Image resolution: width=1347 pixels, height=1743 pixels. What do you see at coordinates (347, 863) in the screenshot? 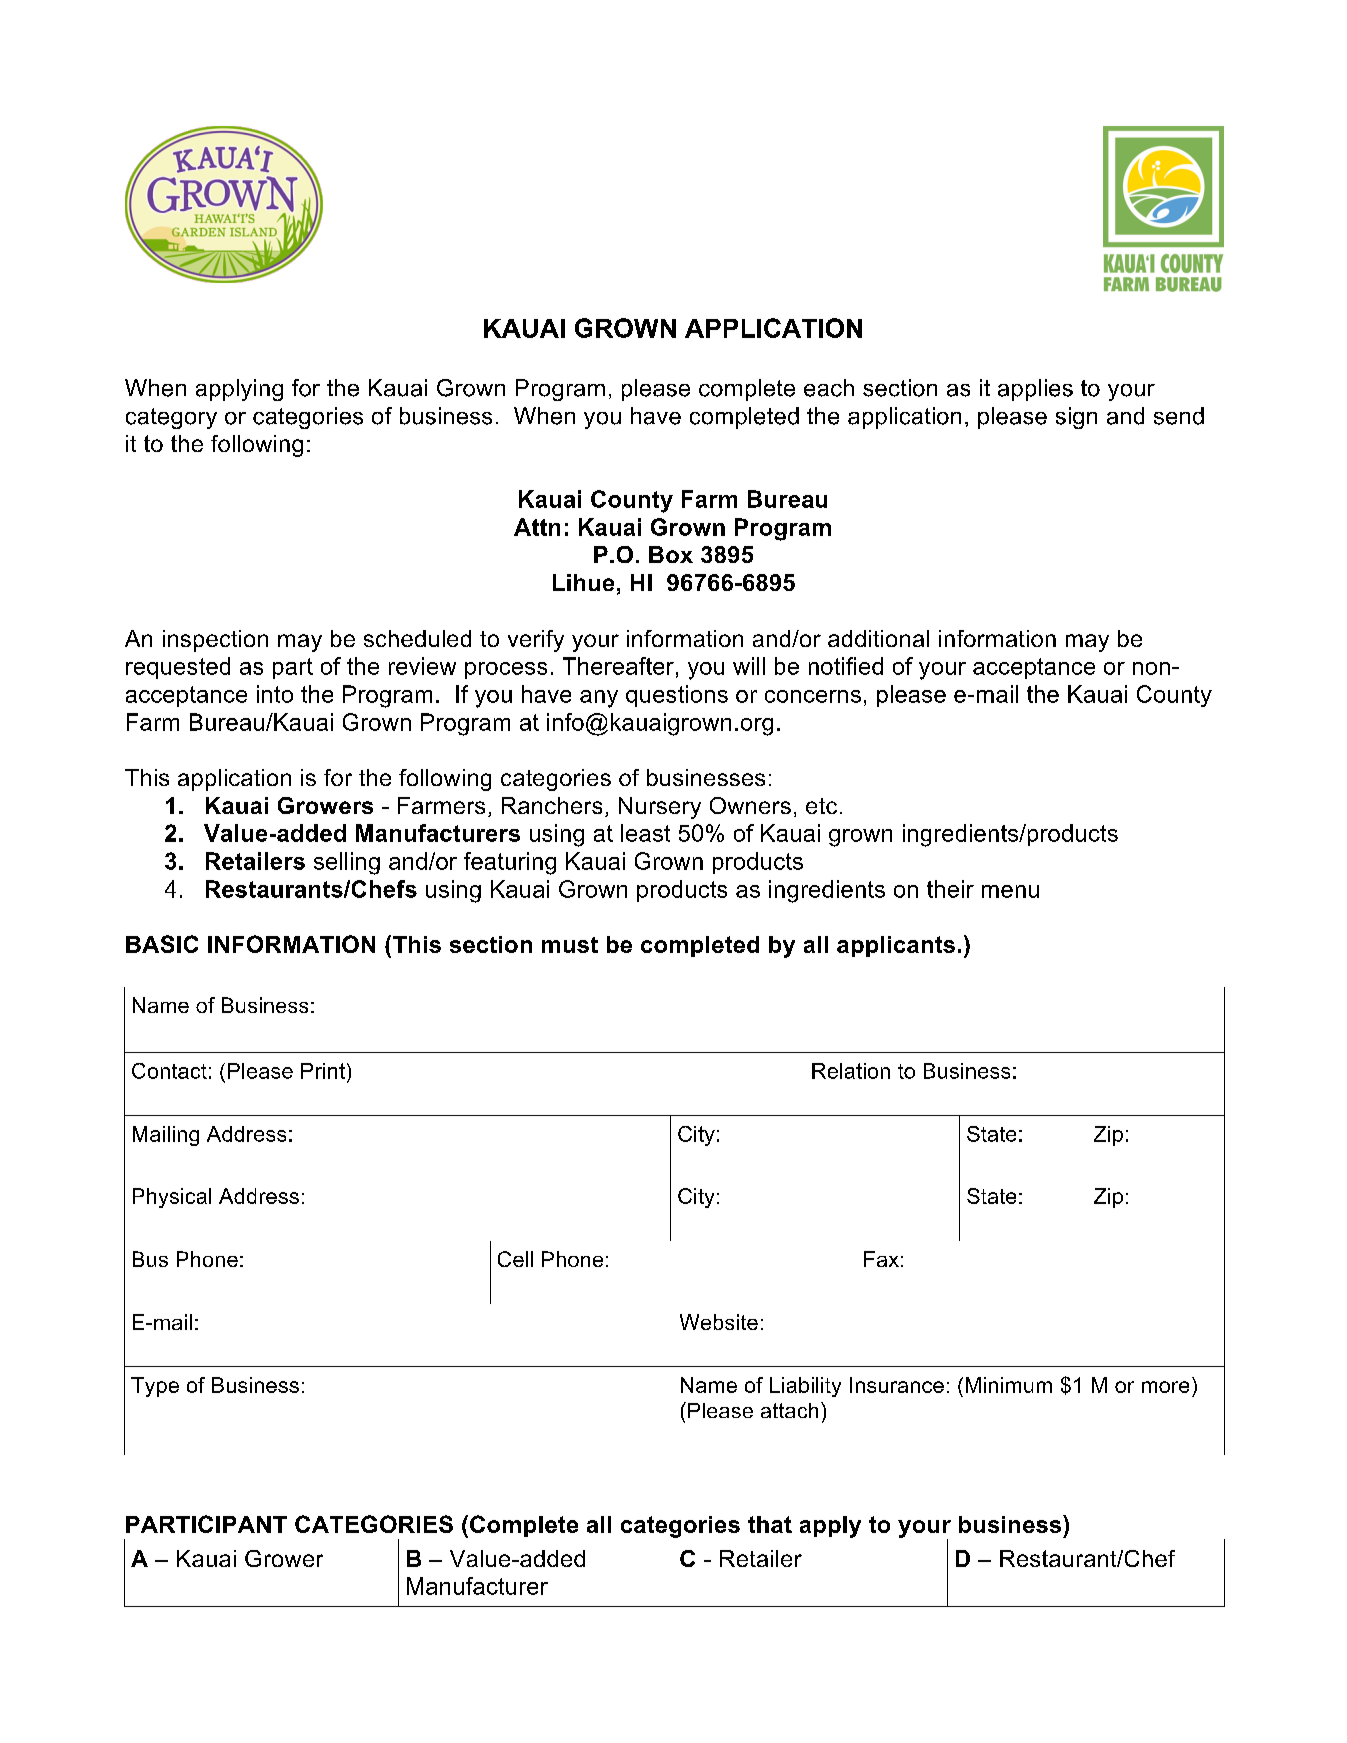
I see `selling` at bounding box center [347, 863].
